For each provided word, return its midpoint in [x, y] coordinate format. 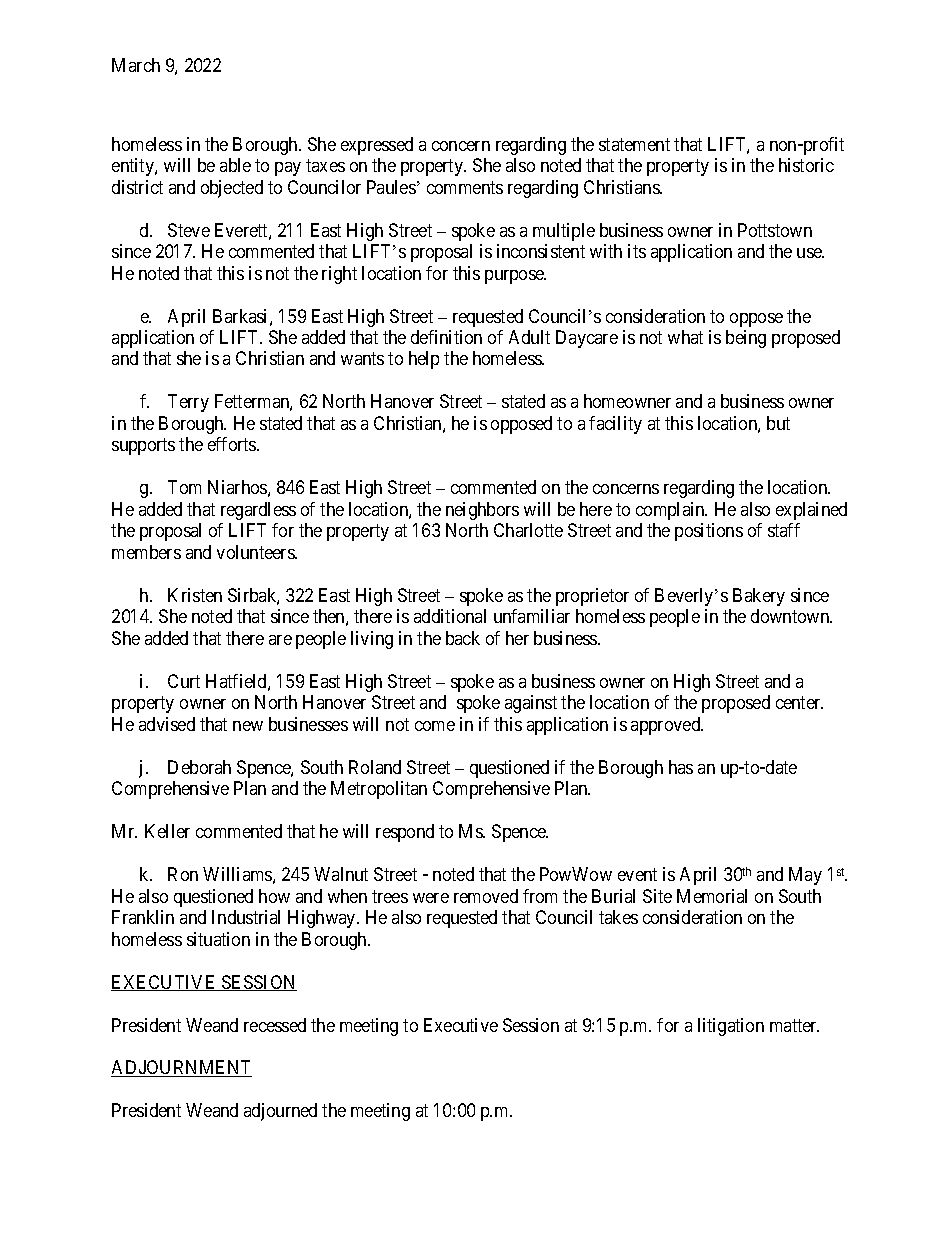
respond [405, 833]
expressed [377, 146]
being [746, 339]
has [681, 767]
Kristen [195, 595]
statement [634, 144]
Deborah [199, 767]
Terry [188, 403]
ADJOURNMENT [181, 1068]
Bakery [759, 597]
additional [450, 616]
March [136, 65]
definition [446, 337]
